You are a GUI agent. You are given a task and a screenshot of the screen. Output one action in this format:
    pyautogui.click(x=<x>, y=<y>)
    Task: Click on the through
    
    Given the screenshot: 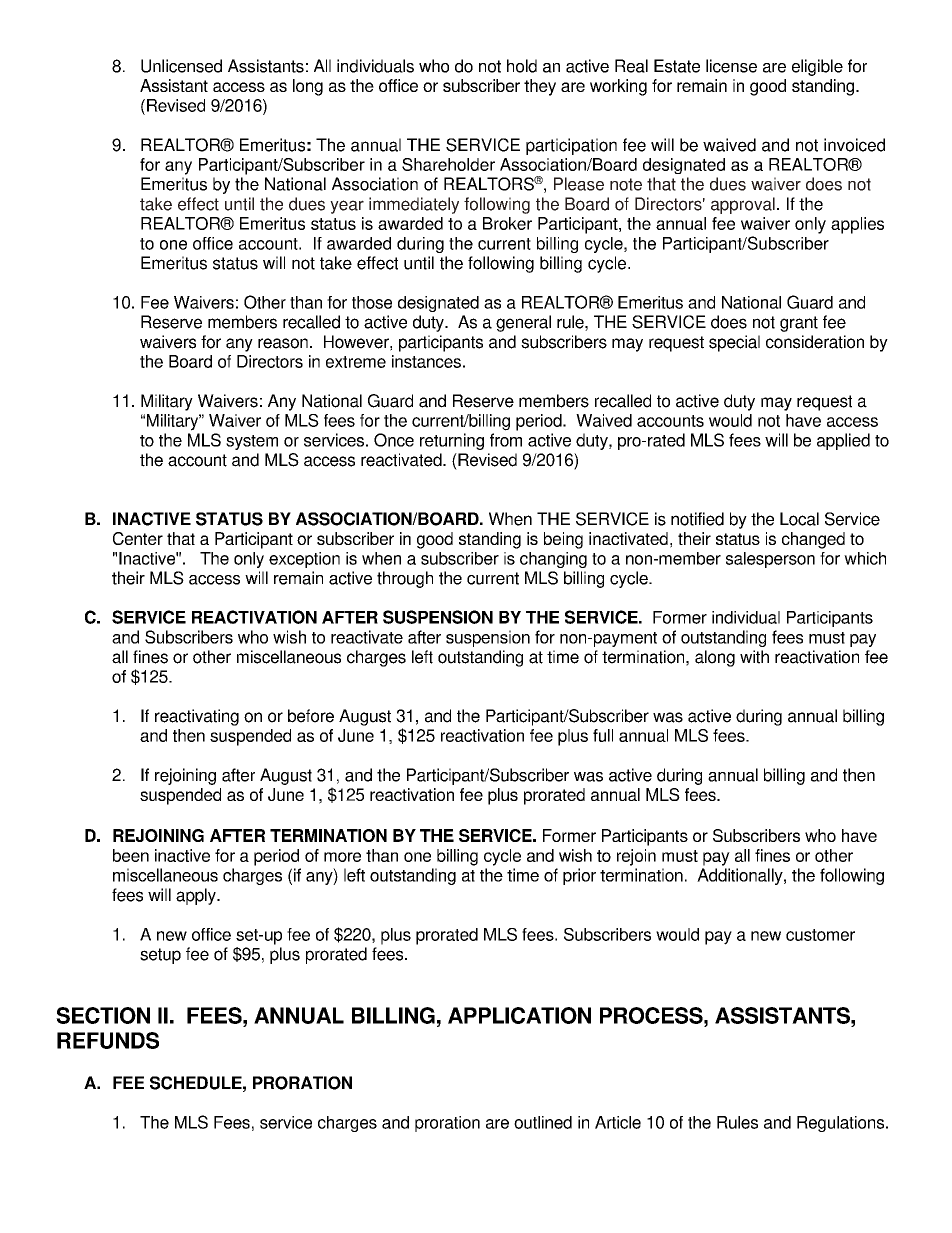 What is the action you would take?
    pyautogui.click(x=405, y=579)
